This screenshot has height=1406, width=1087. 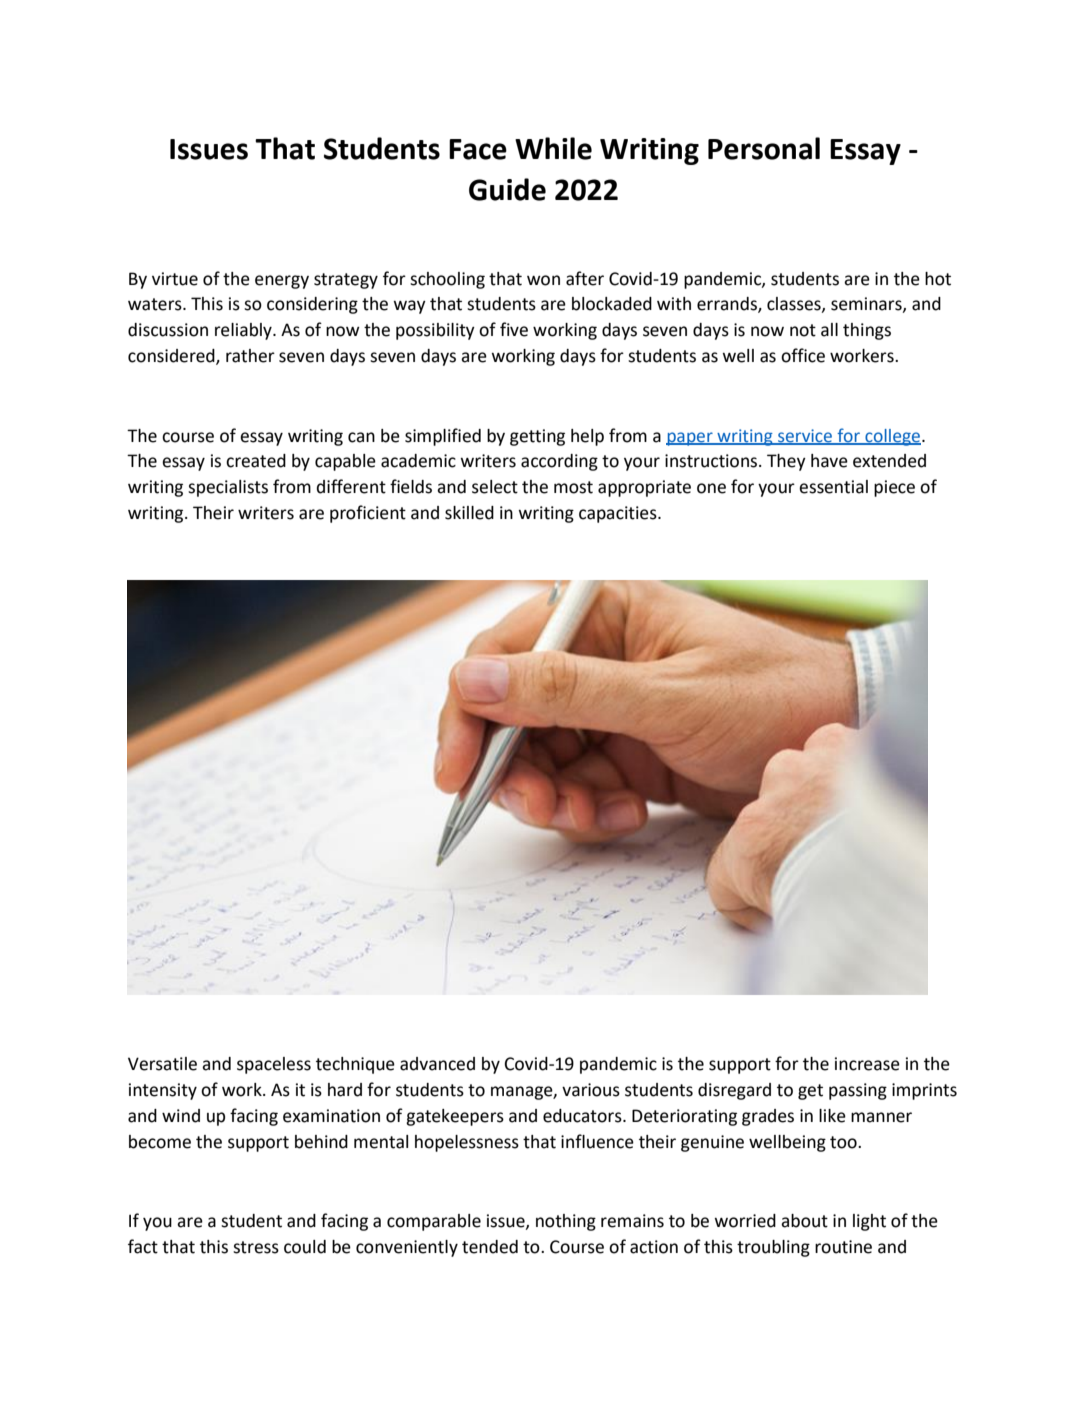 I want to click on Personal, so click(x=764, y=148).
